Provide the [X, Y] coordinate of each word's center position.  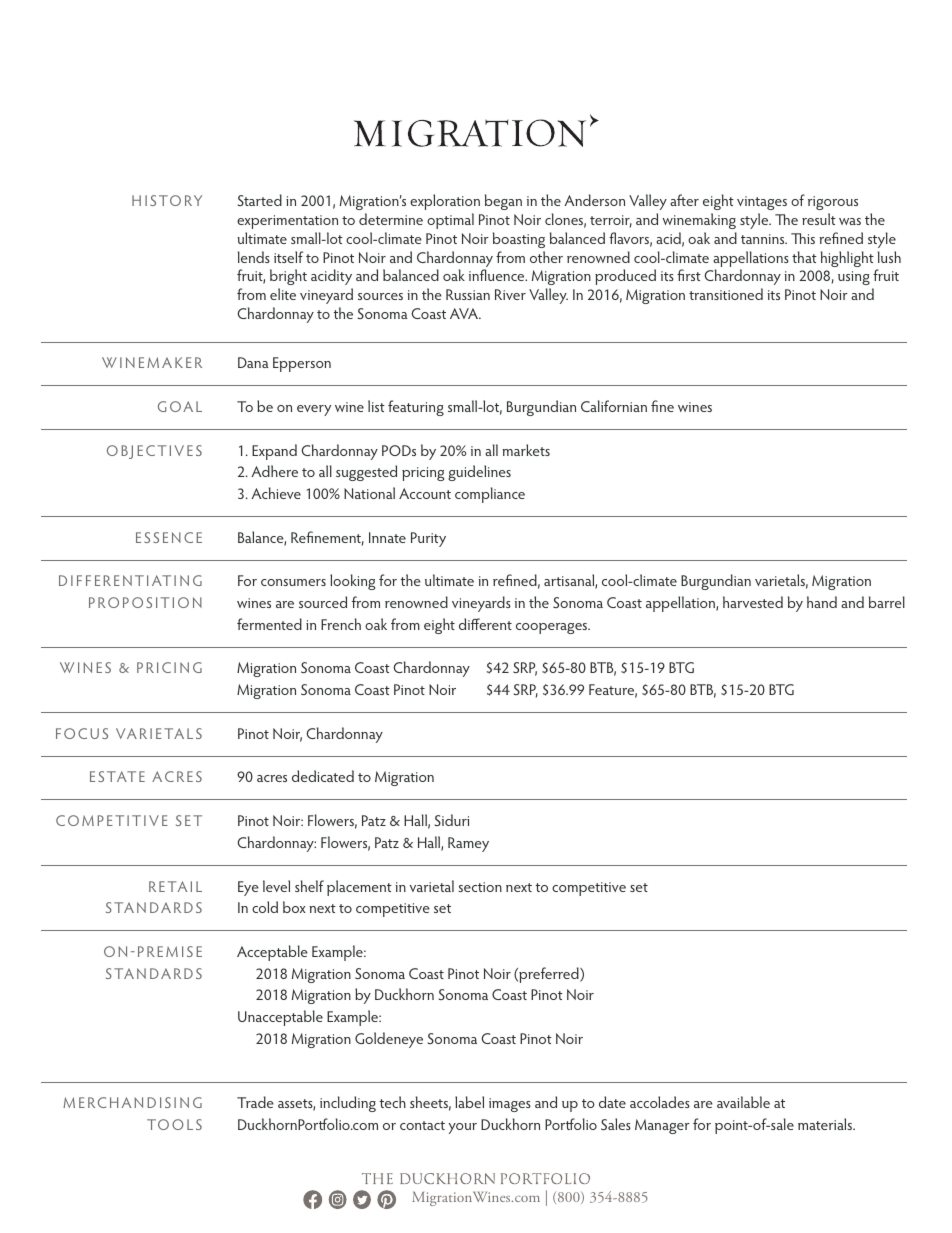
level [276, 886]
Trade [255, 1102]
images [510, 1105]
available [743, 1102]
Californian [614, 406]
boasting [519, 240]
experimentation [287, 222]
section [480, 887]
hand [822, 602]
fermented [269, 624]
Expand [274, 452]
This [803, 238]
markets [526, 450]
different [485, 624]
